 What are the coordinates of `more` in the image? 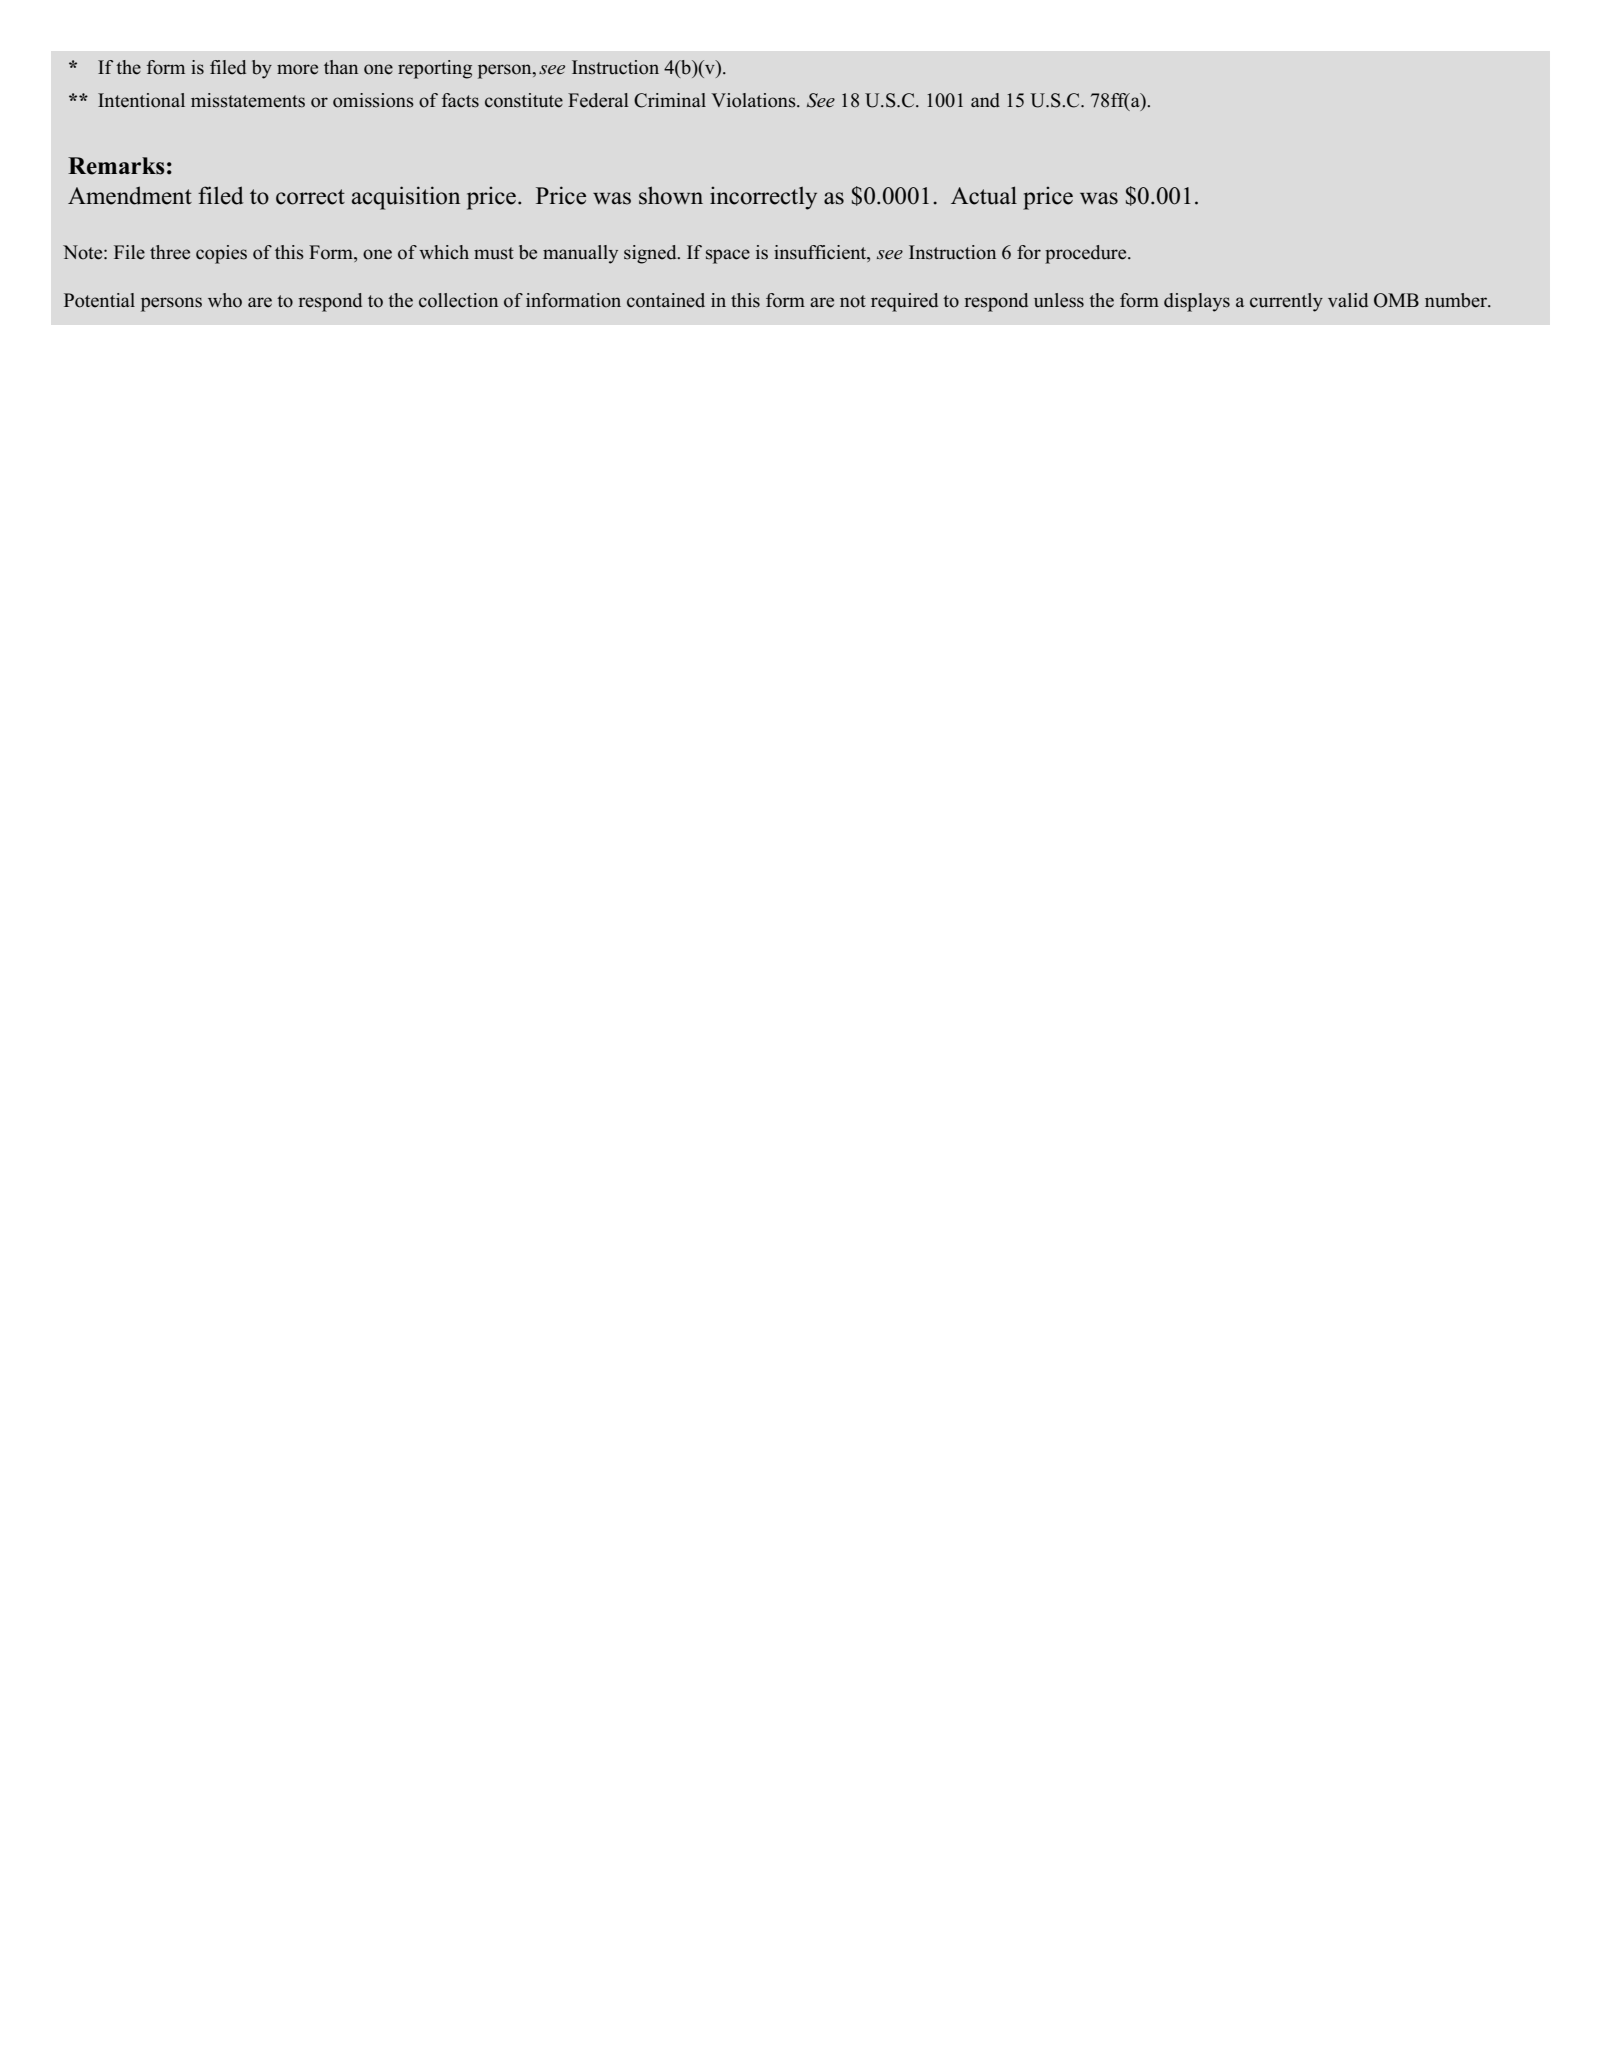 It's located at (297, 69).
